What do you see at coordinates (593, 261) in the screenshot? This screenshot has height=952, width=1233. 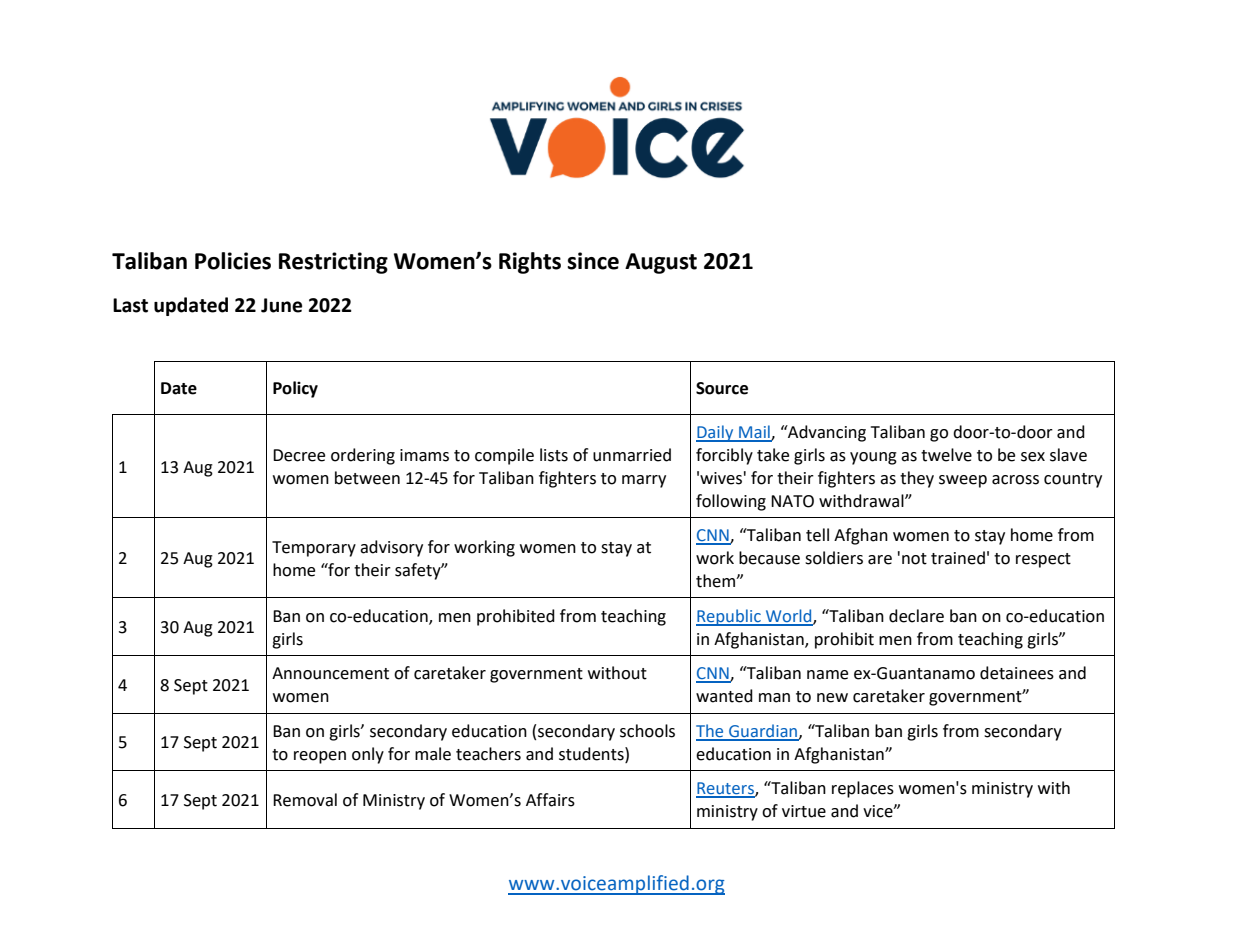 I see `since` at bounding box center [593, 261].
